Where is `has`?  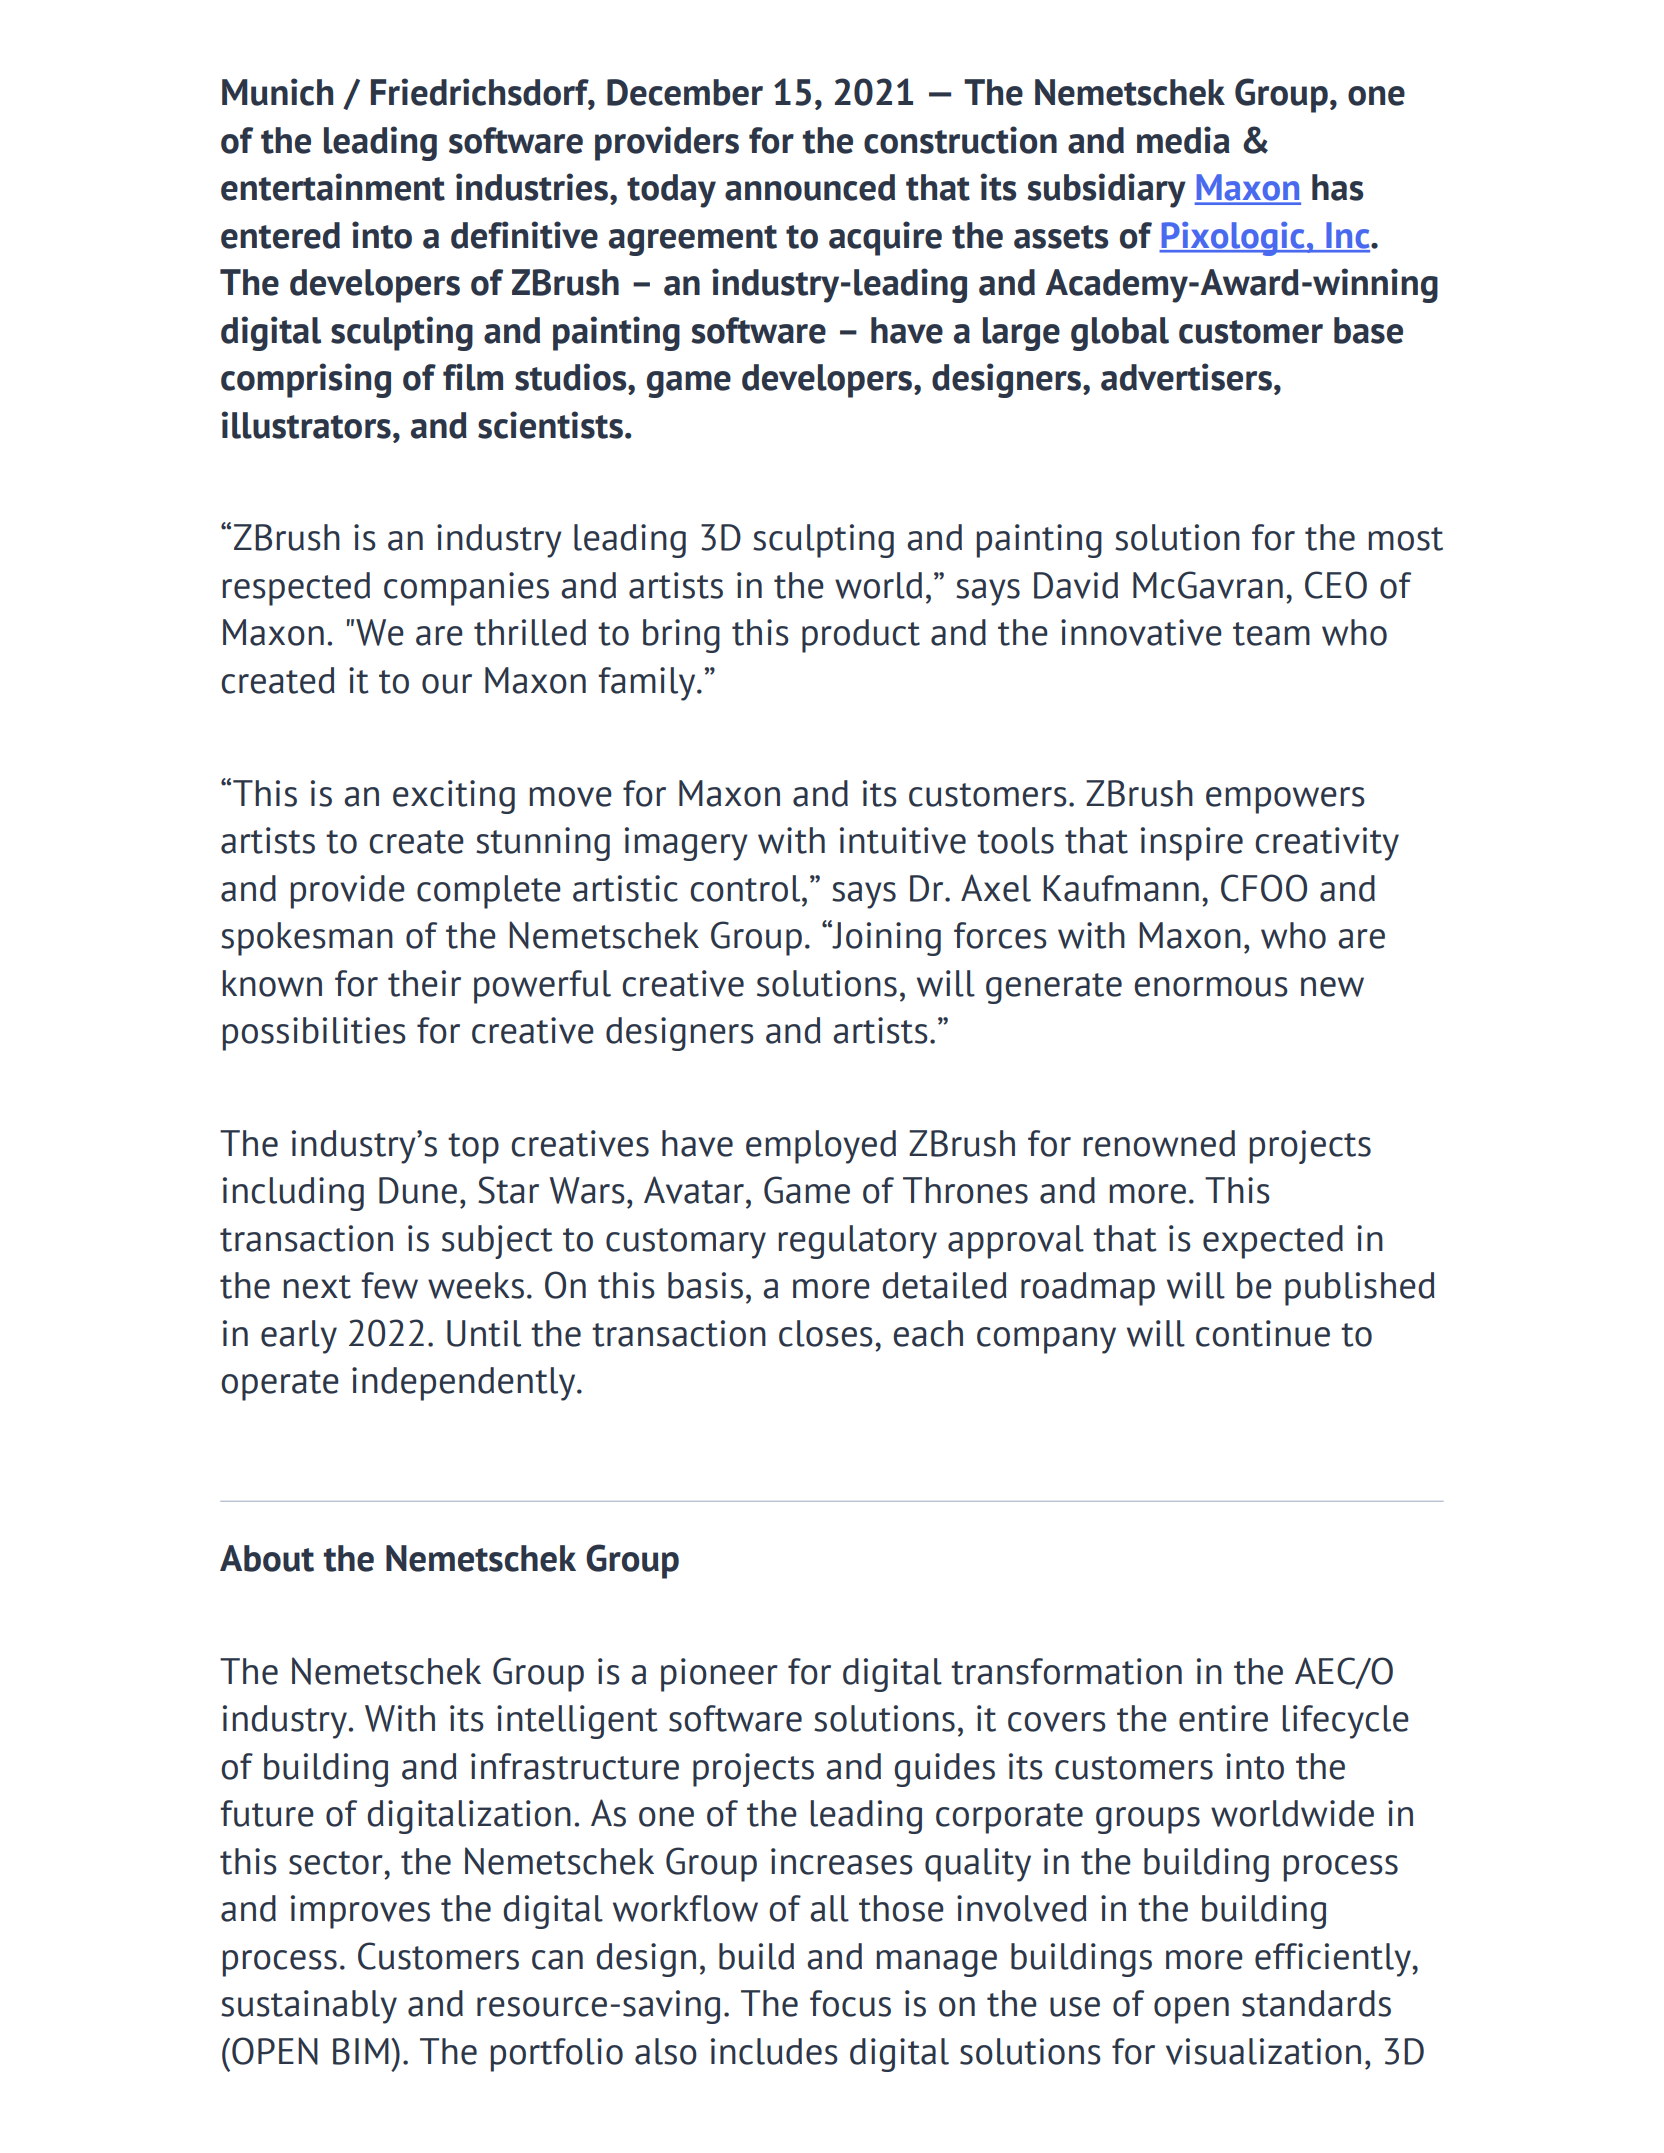 has is located at coordinates (1337, 187).
